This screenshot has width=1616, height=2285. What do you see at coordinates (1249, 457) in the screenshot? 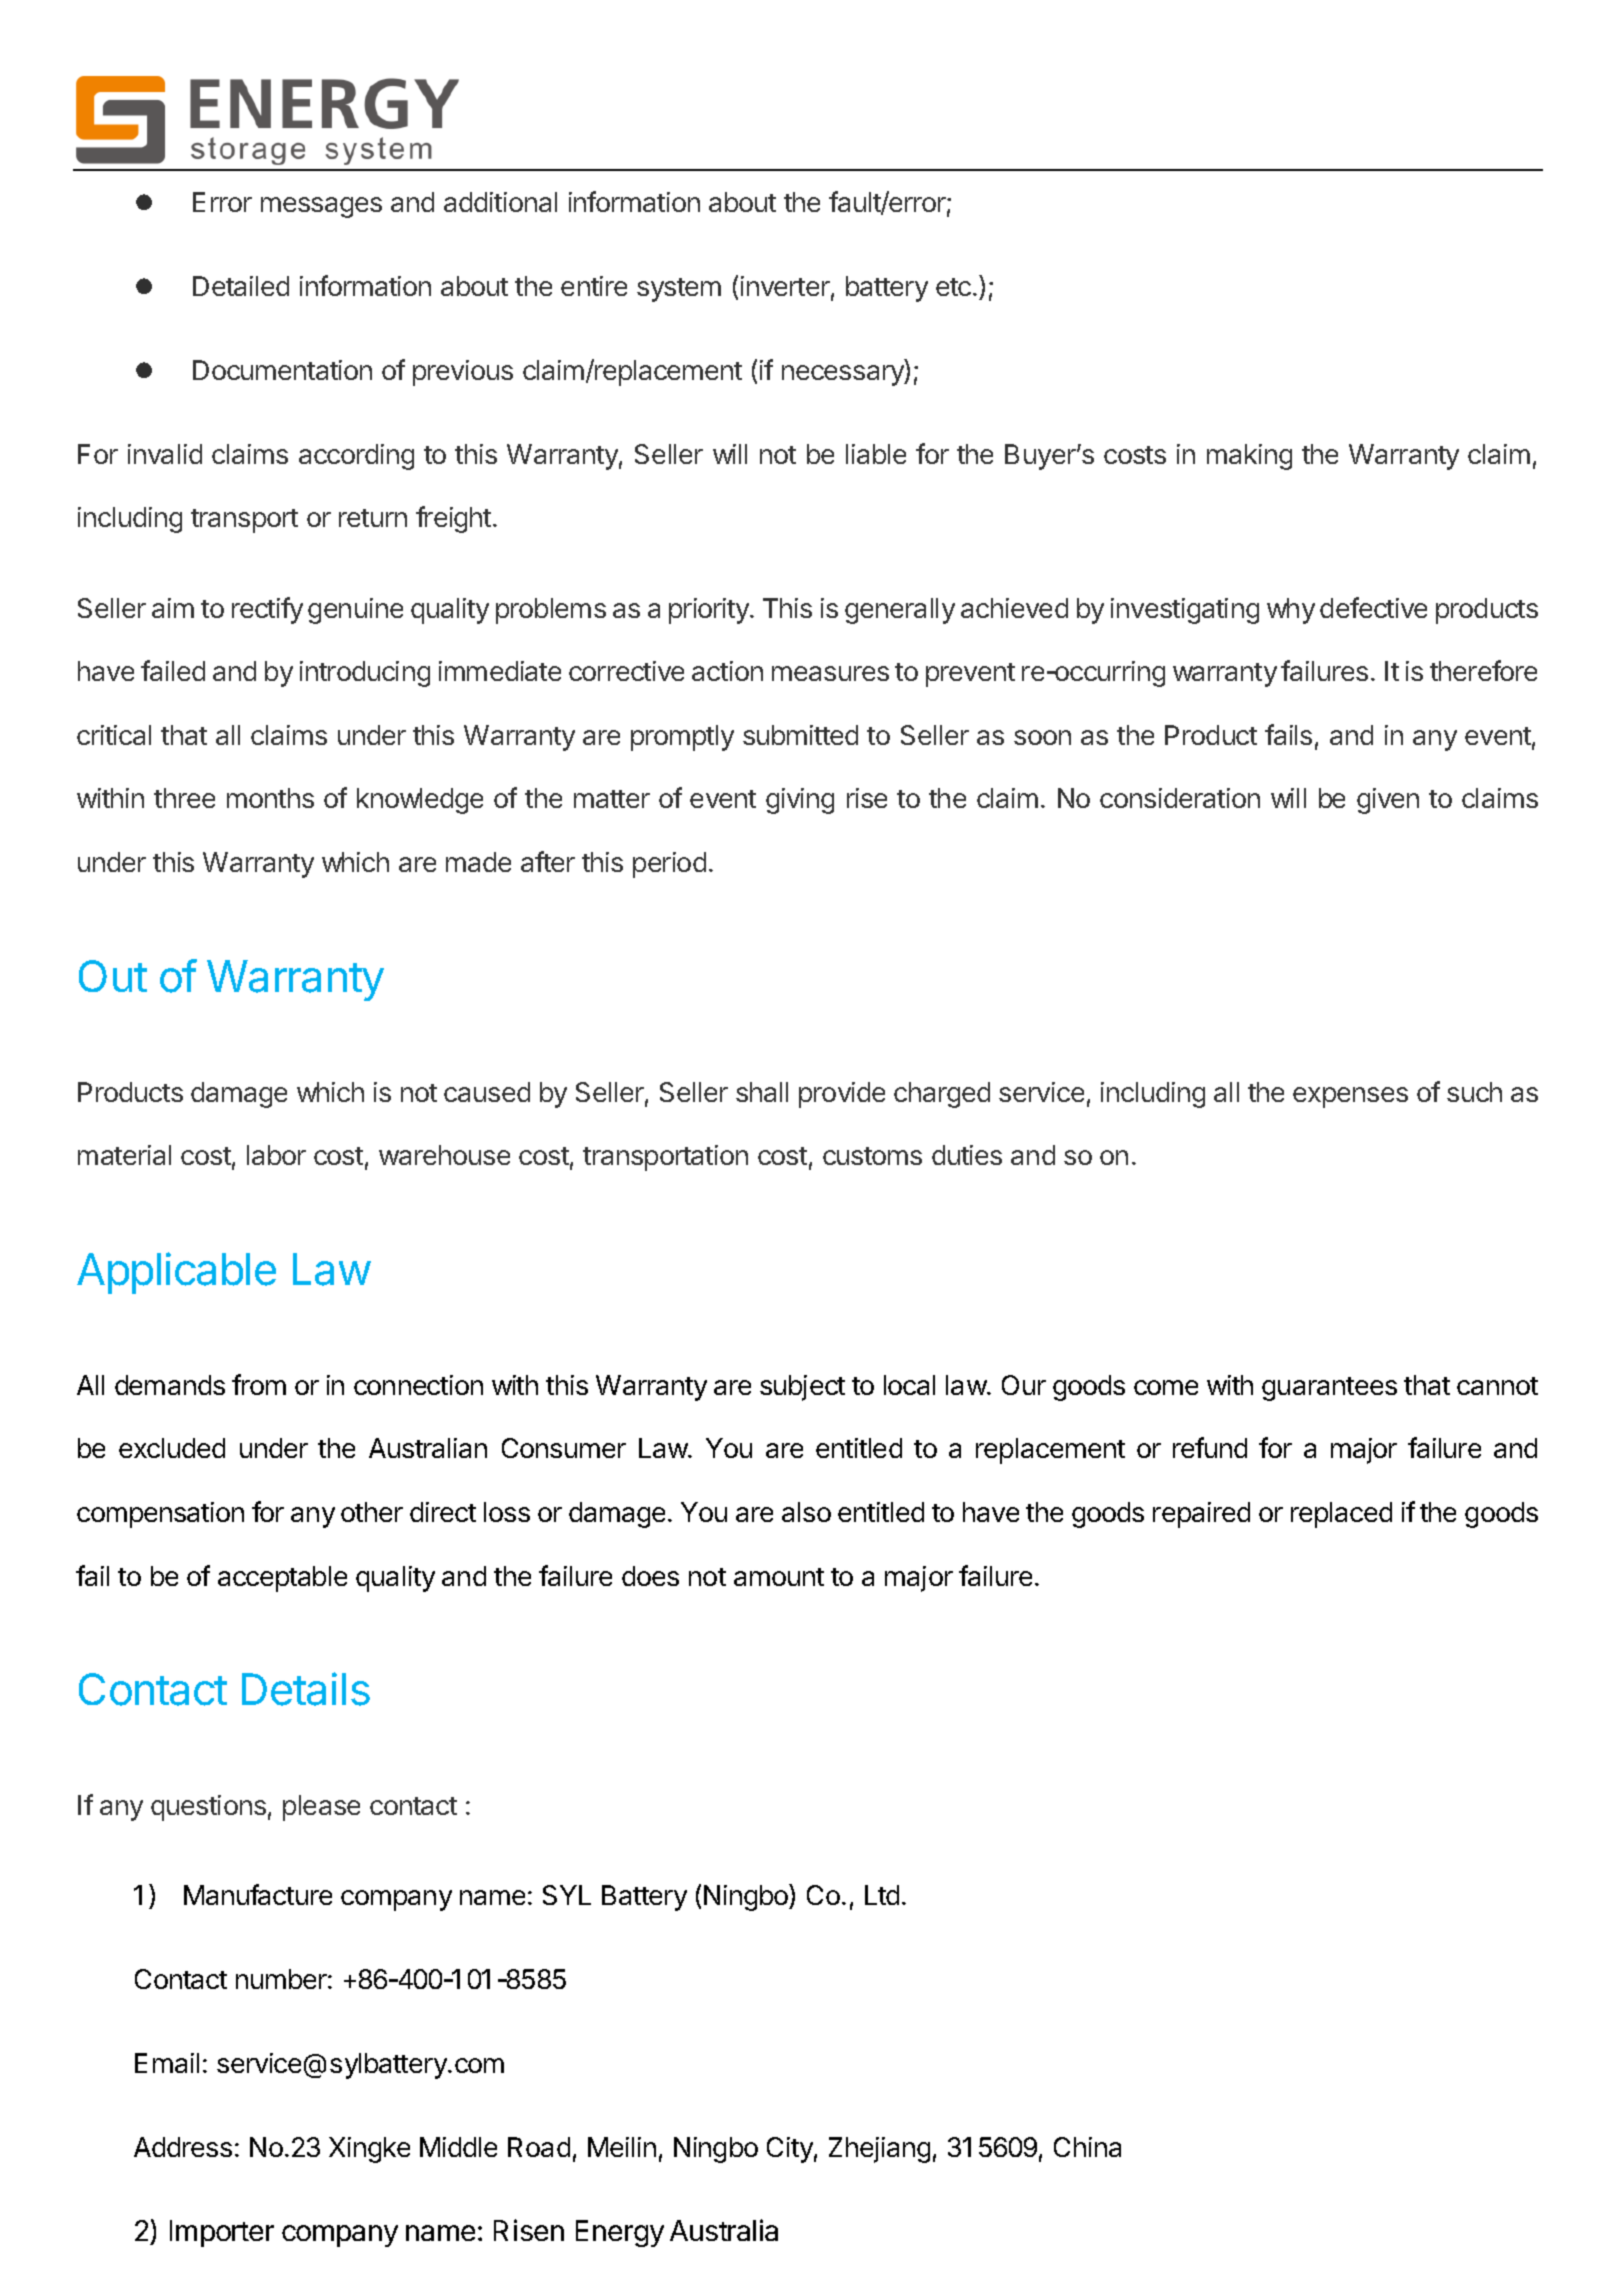
I see `making` at bounding box center [1249, 457].
